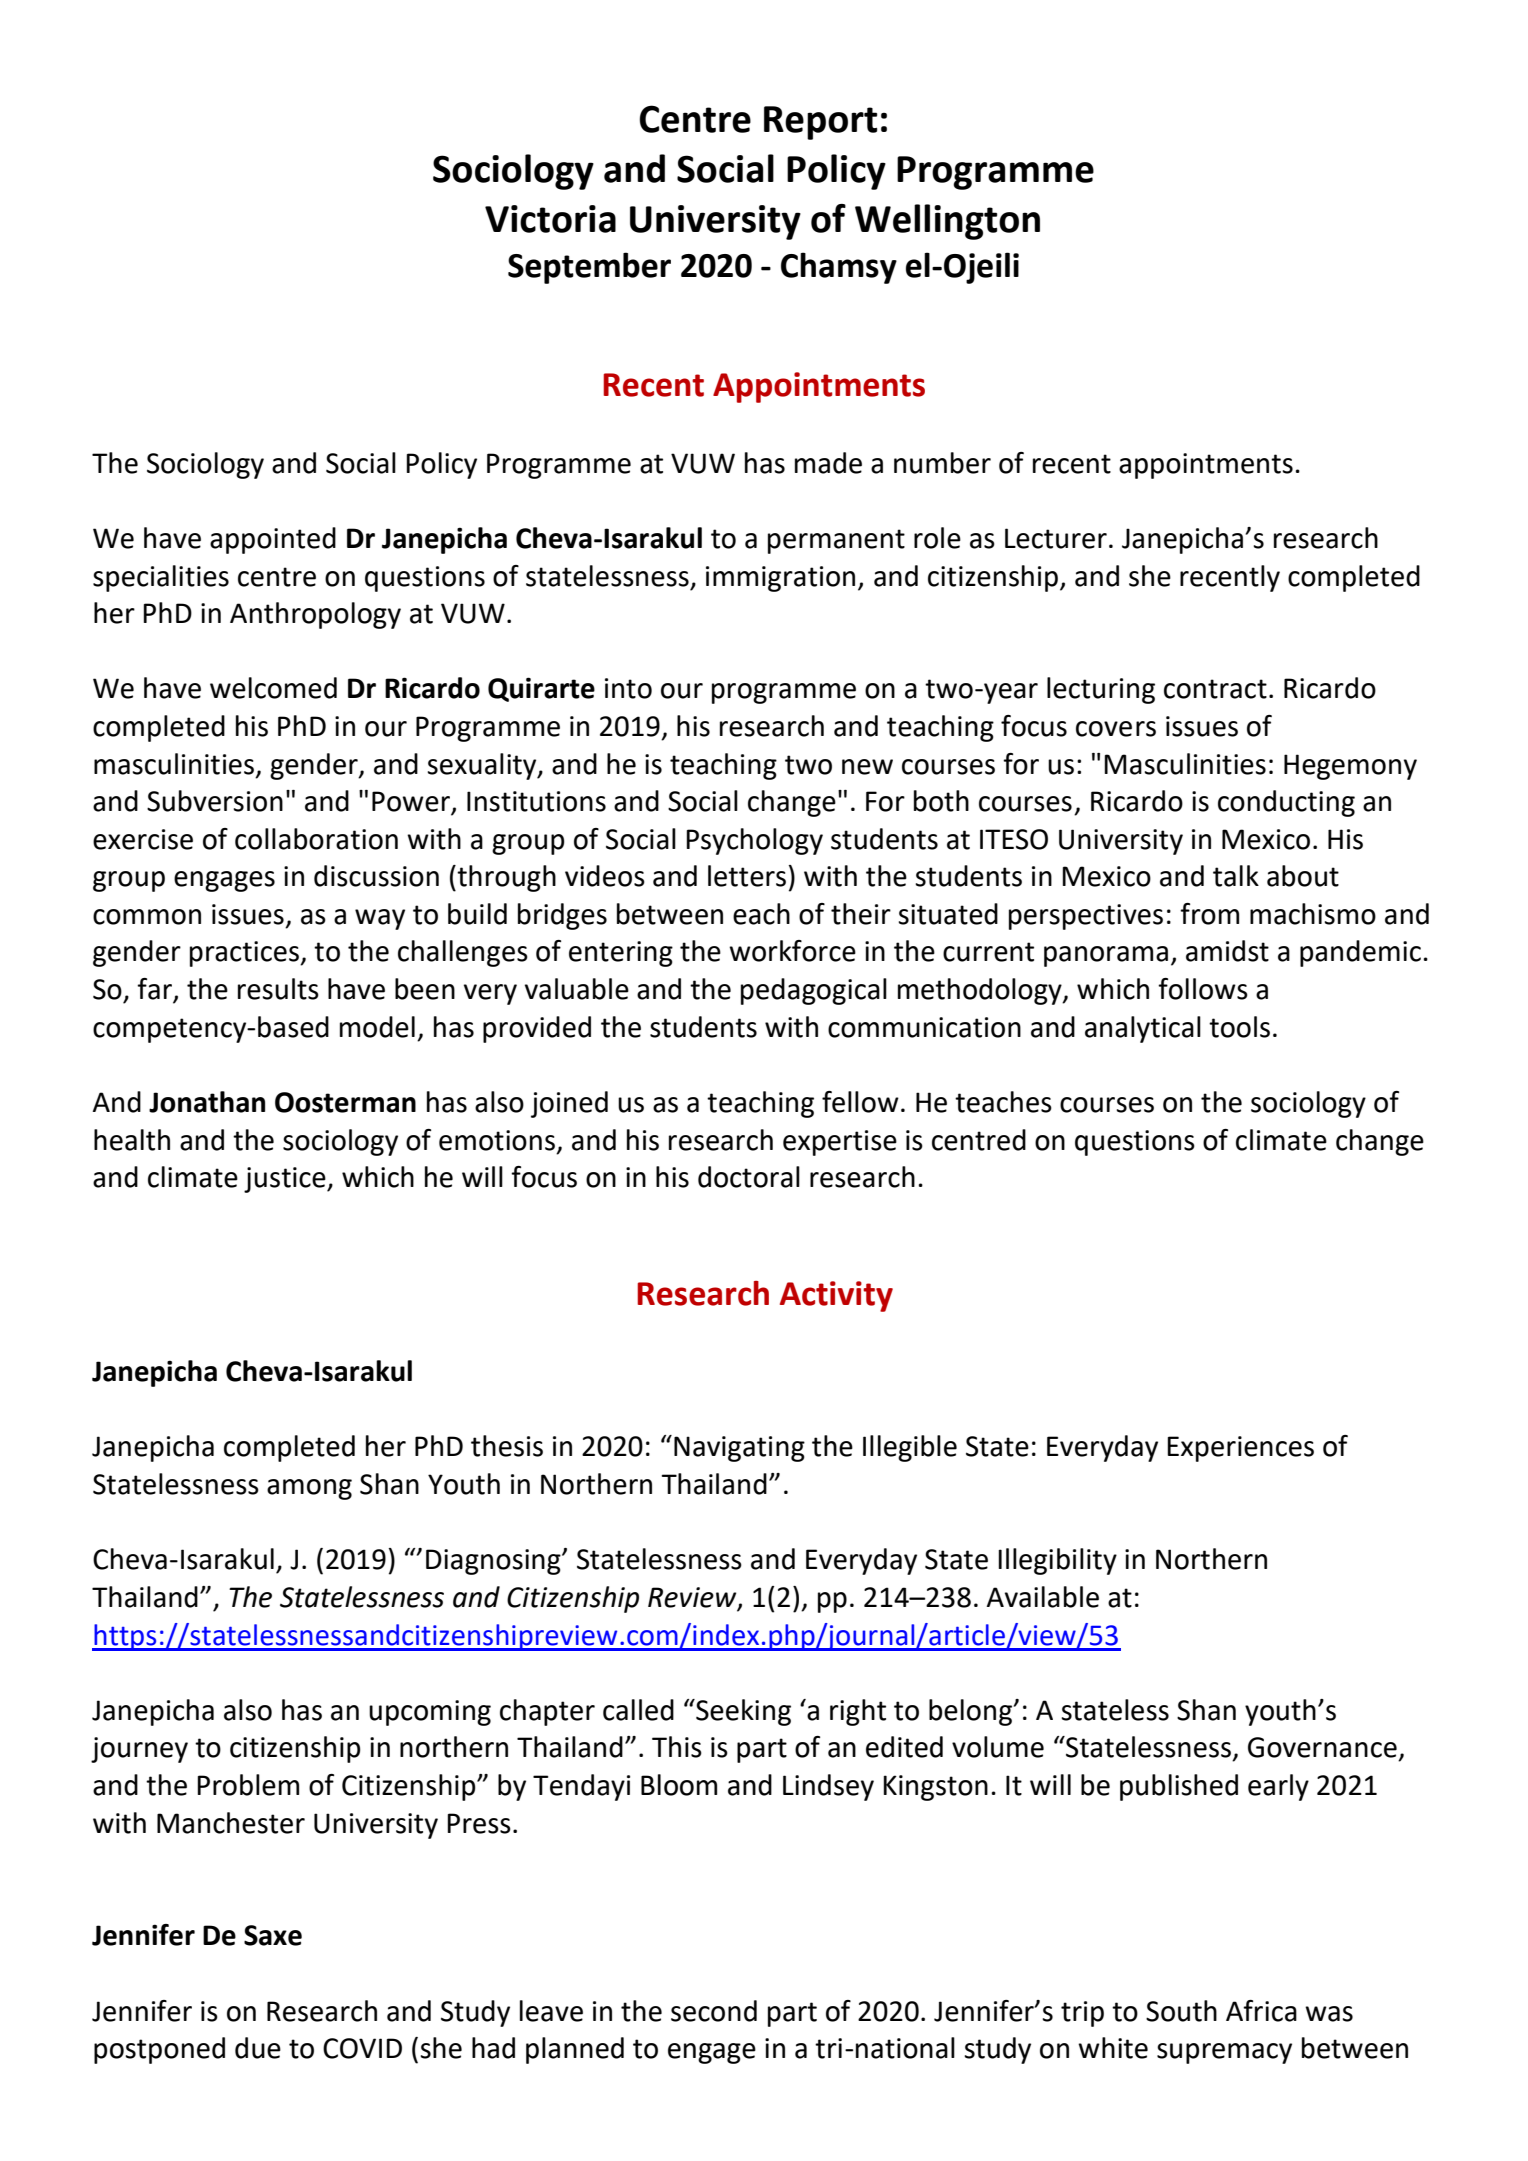 The height and width of the screenshot is (2161, 1528). I want to click on Navigating, so click(739, 1449).
